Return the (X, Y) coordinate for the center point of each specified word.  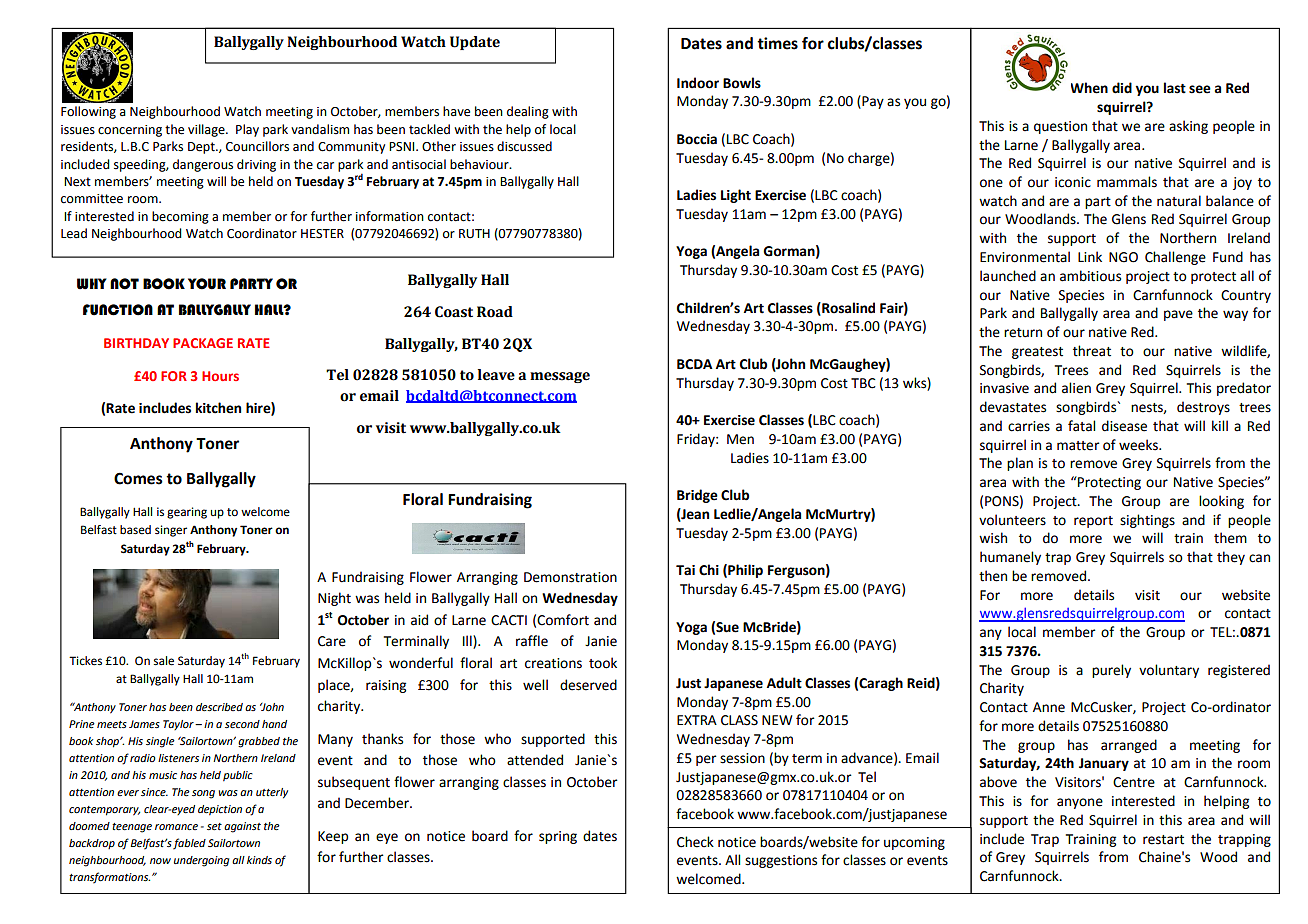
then (993, 576)
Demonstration (570, 577)
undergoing (201, 861)
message (560, 377)
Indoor (698, 83)
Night (334, 599)
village (207, 130)
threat (1092, 351)
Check (695, 842)
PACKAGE (203, 343)
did (1122, 88)
